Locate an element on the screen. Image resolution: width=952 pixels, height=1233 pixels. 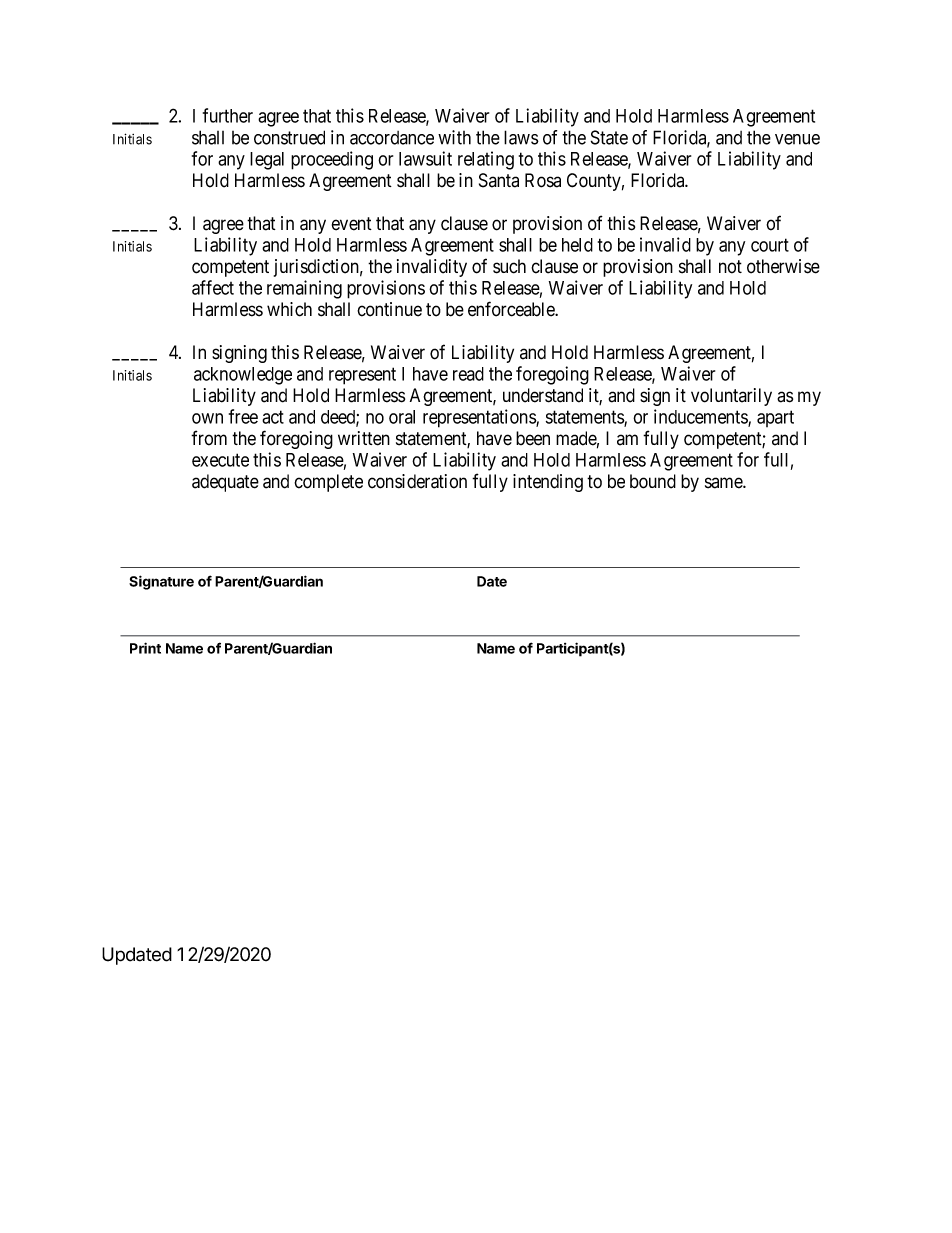
not is located at coordinates (730, 267).
